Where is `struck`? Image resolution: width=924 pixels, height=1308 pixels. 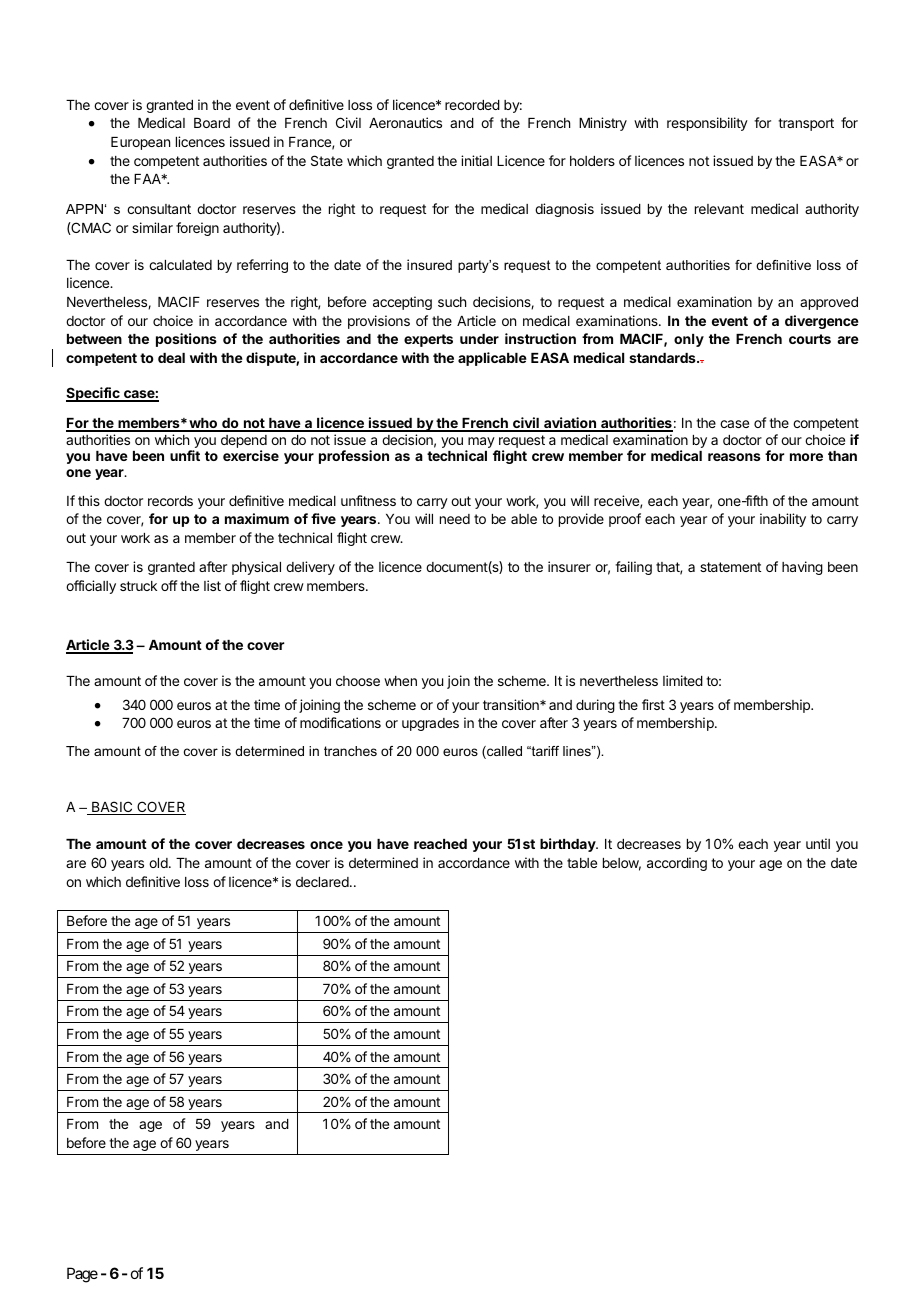
struck is located at coordinates (138, 586).
